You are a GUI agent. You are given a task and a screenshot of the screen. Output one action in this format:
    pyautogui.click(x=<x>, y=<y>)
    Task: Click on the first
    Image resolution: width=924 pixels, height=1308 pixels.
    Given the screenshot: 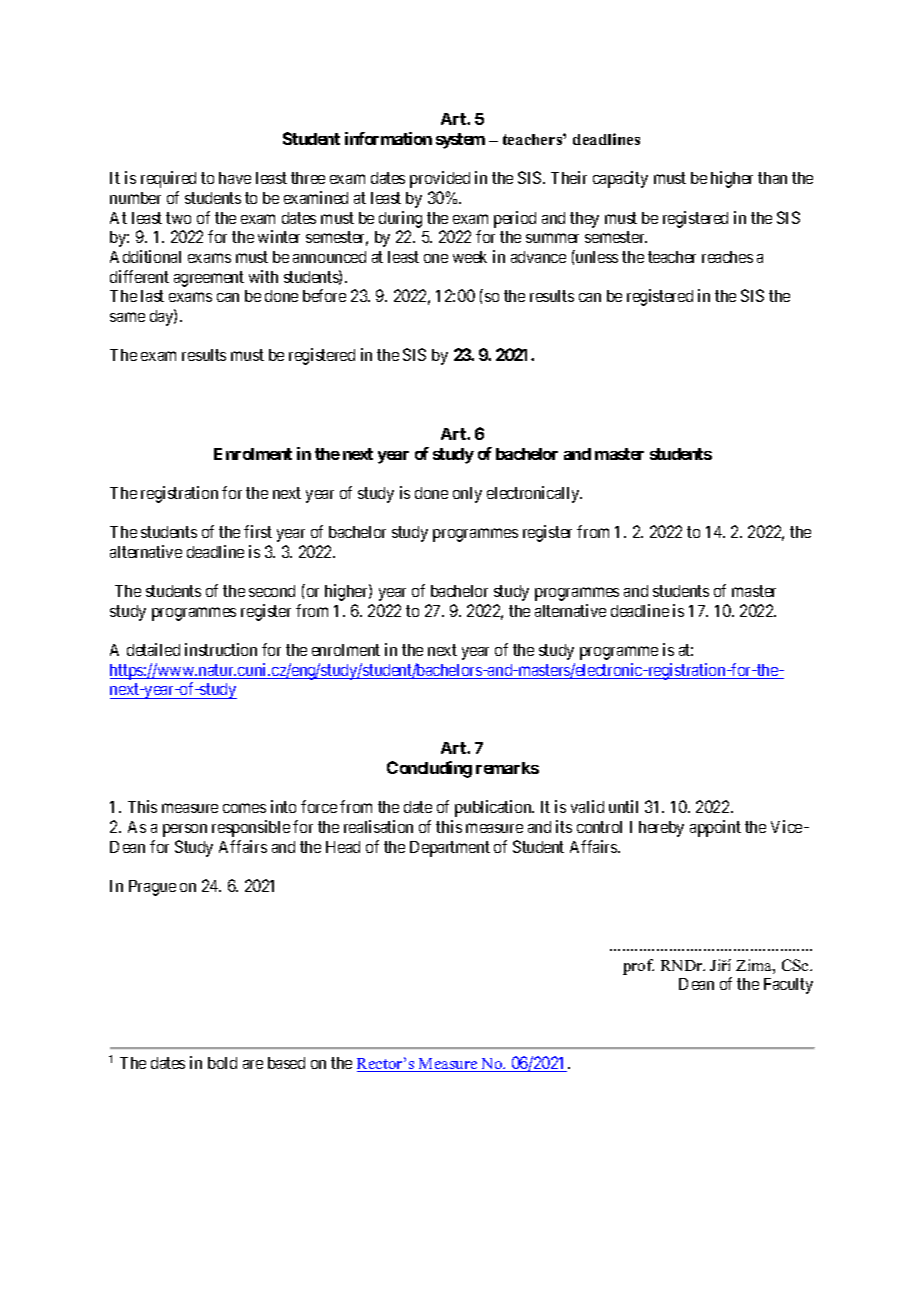 What is the action you would take?
    pyautogui.click(x=258, y=531)
